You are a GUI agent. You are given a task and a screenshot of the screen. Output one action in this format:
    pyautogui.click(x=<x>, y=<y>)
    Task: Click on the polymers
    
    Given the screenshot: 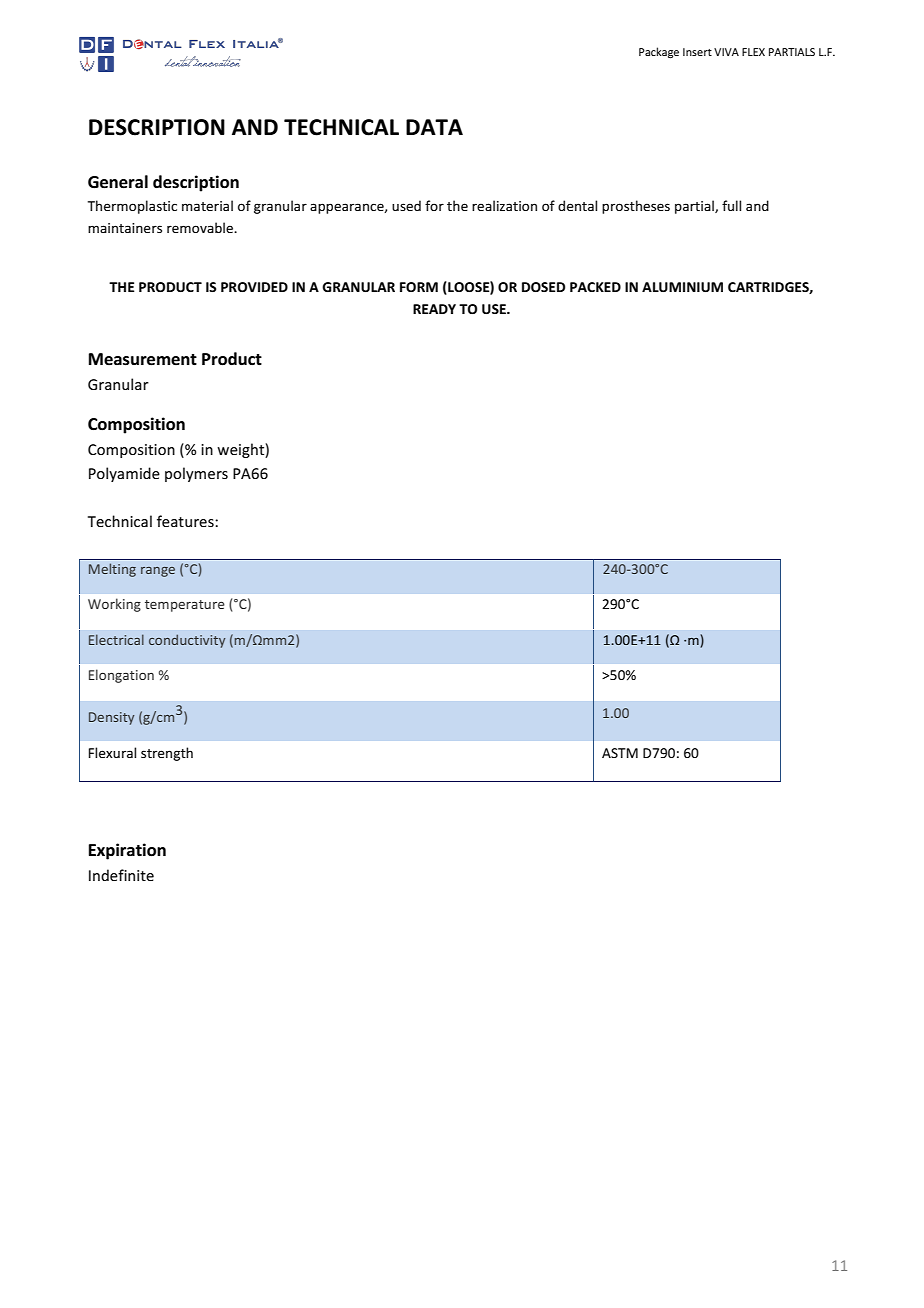 What is the action you would take?
    pyautogui.click(x=196, y=474)
